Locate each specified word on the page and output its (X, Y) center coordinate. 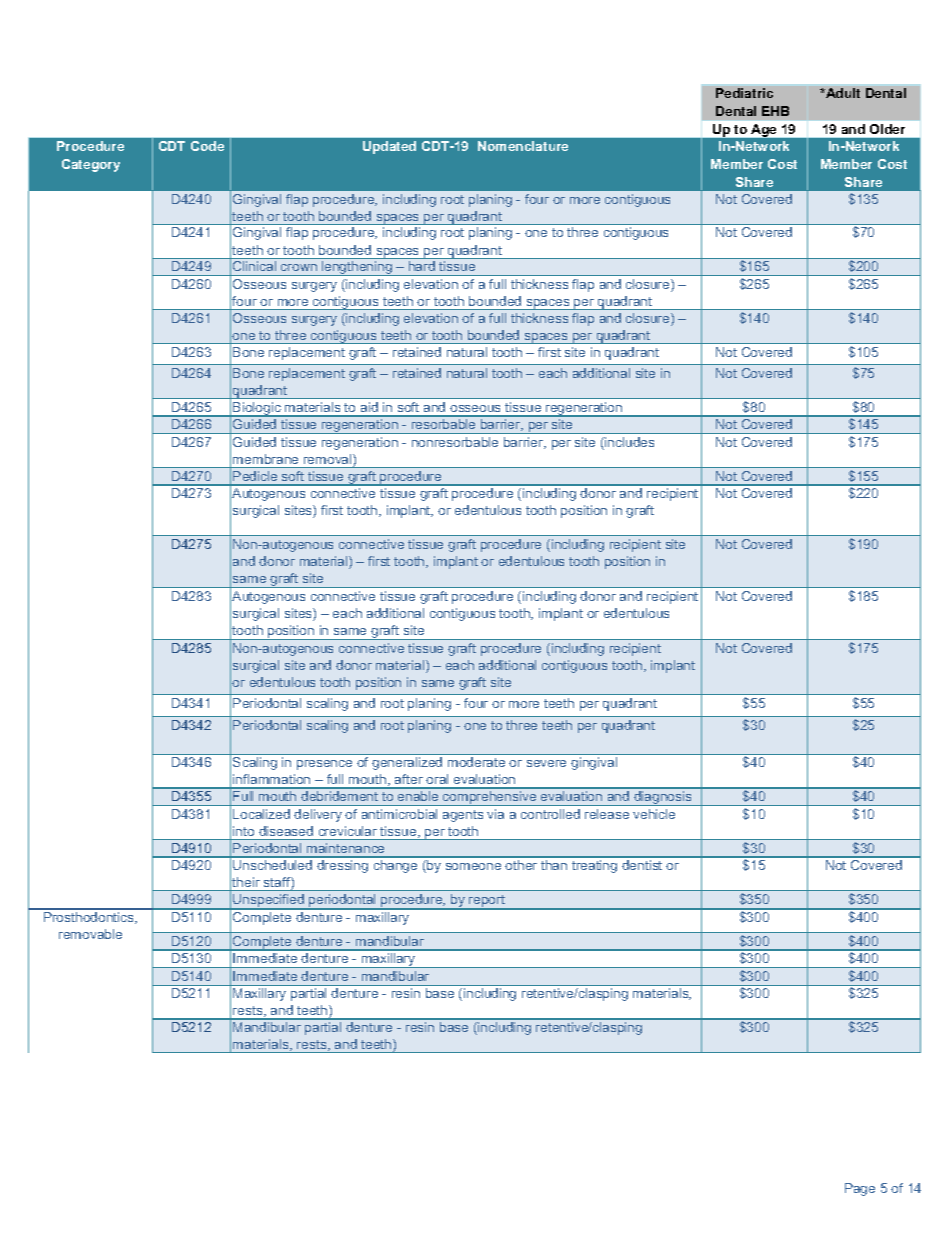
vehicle (654, 814)
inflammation (272, 781)
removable (90, 934)
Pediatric (744, 93)
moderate (476, 762)
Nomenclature (523, 146)
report (487, 902)
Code (207, 146)
